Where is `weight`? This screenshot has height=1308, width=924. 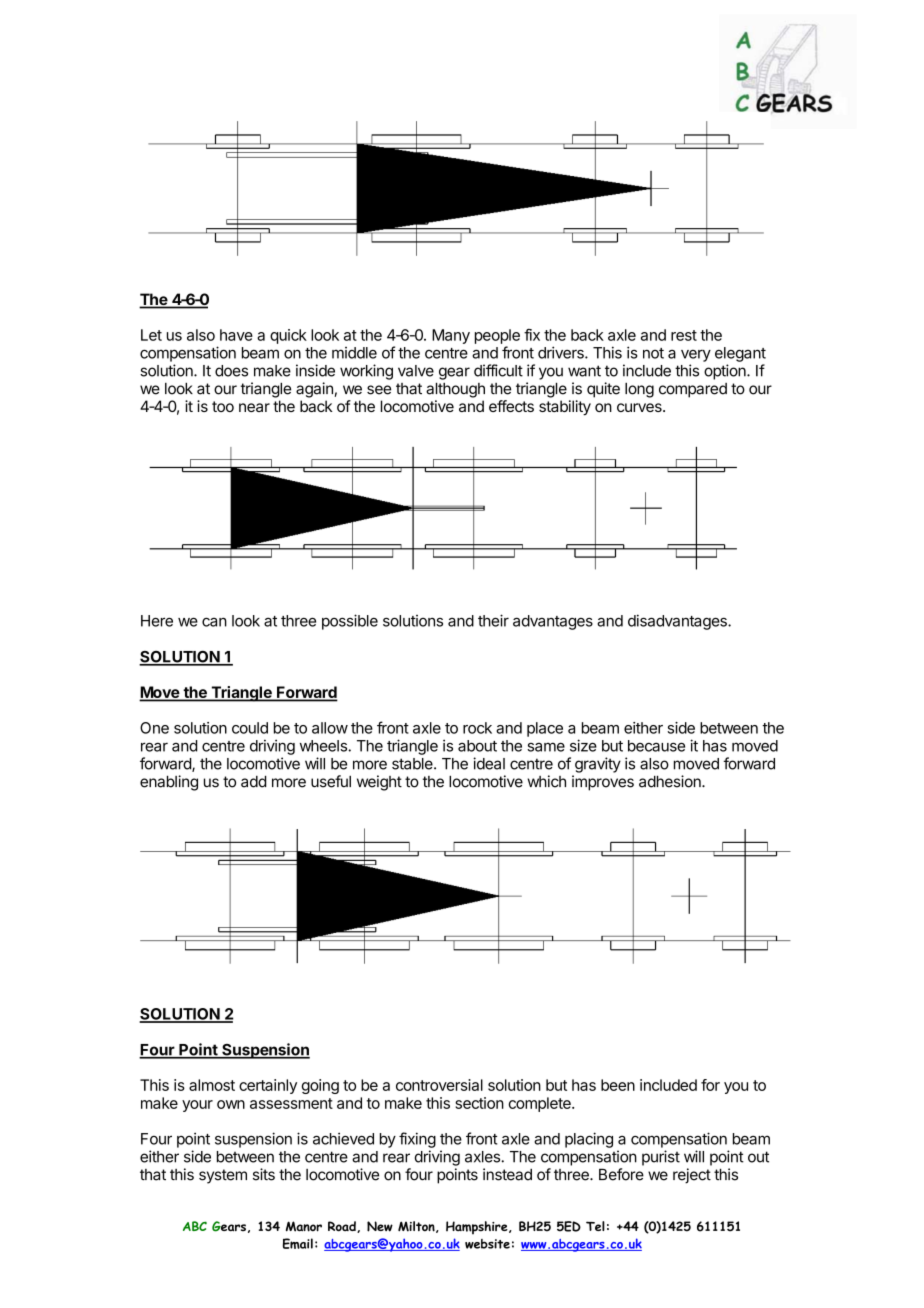 weight is located at coordinates (379, 783).
